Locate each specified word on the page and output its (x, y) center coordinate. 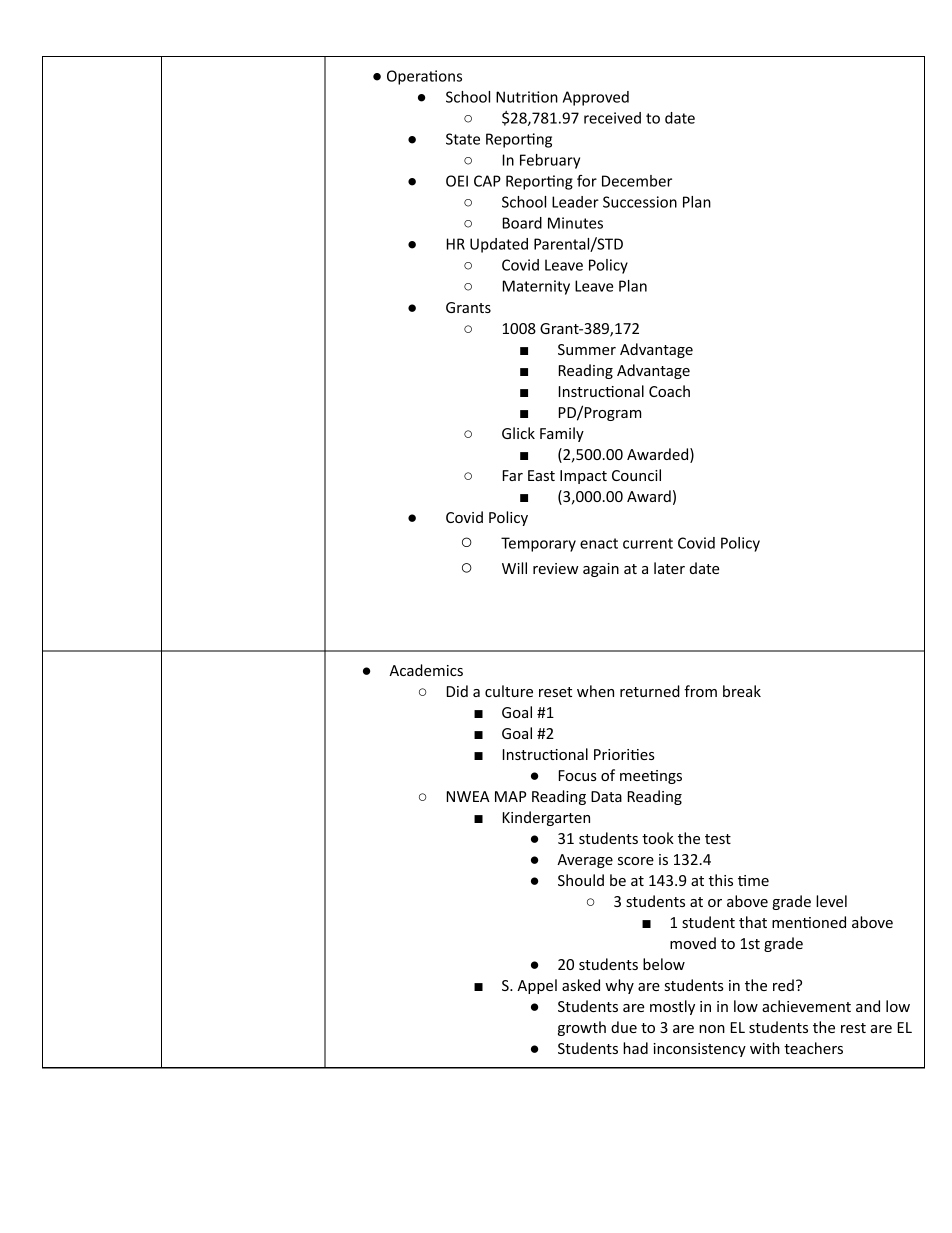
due (624, 1027)
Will (514, 568)
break (742, 691)
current (648, 543)
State (463, 139)
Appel (537, 986)
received (612, 118)
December (637, 181)
